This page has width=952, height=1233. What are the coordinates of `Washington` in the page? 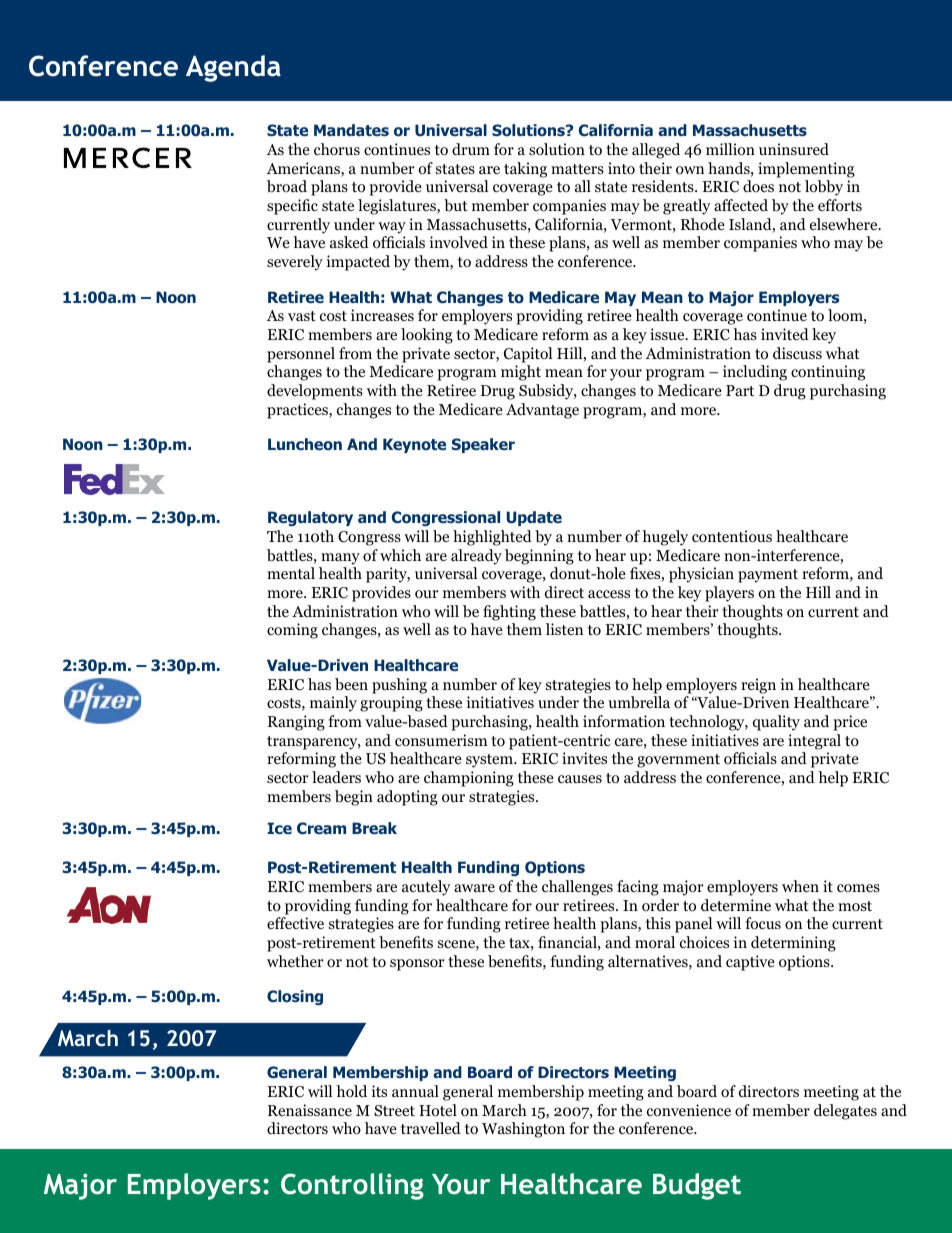 It's located at (523, 1130).
